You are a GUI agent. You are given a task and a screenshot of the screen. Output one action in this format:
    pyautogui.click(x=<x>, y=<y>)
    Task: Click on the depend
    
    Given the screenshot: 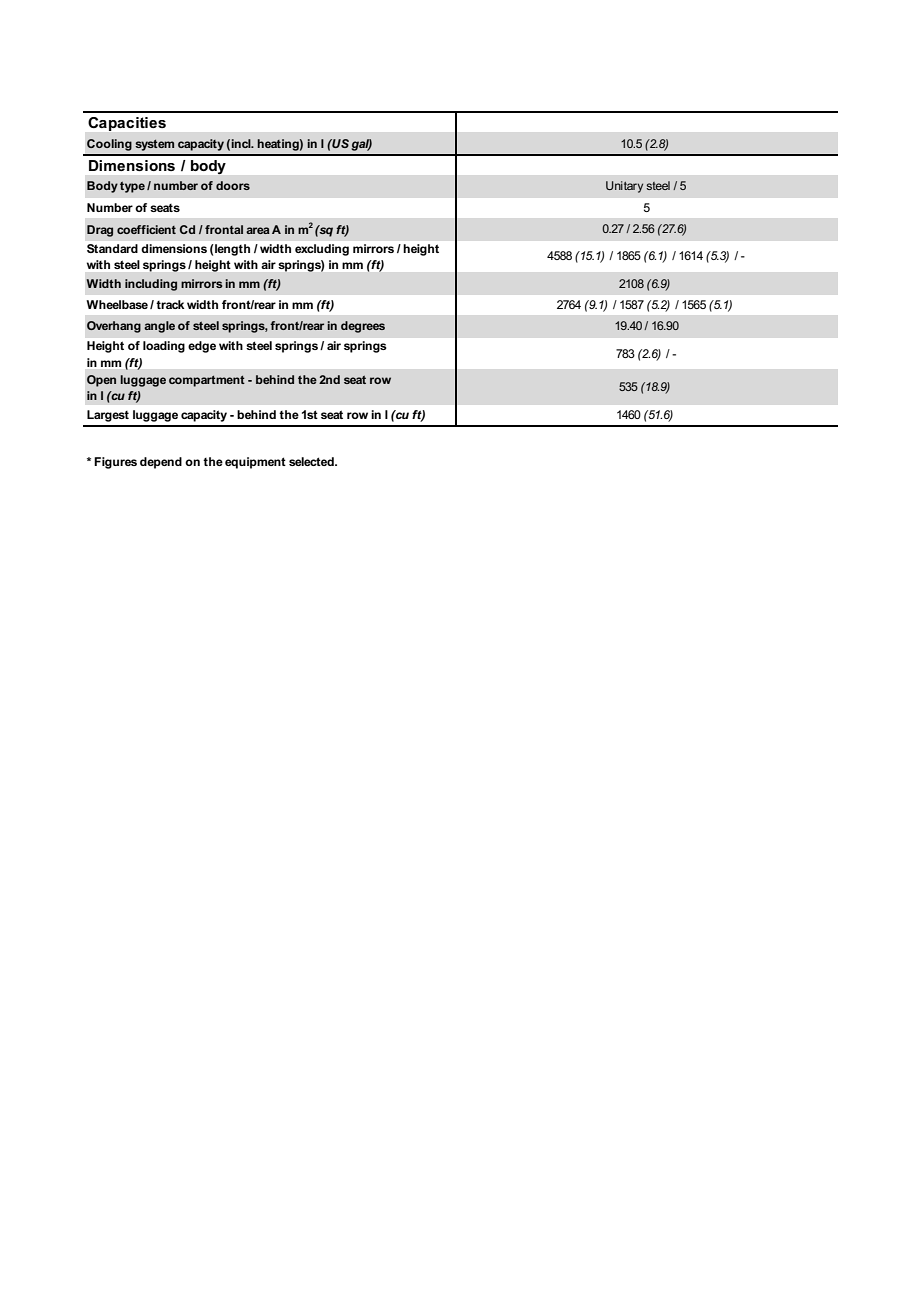 What is the action you would take?
    pyautogui.click(x=161, y=463)
